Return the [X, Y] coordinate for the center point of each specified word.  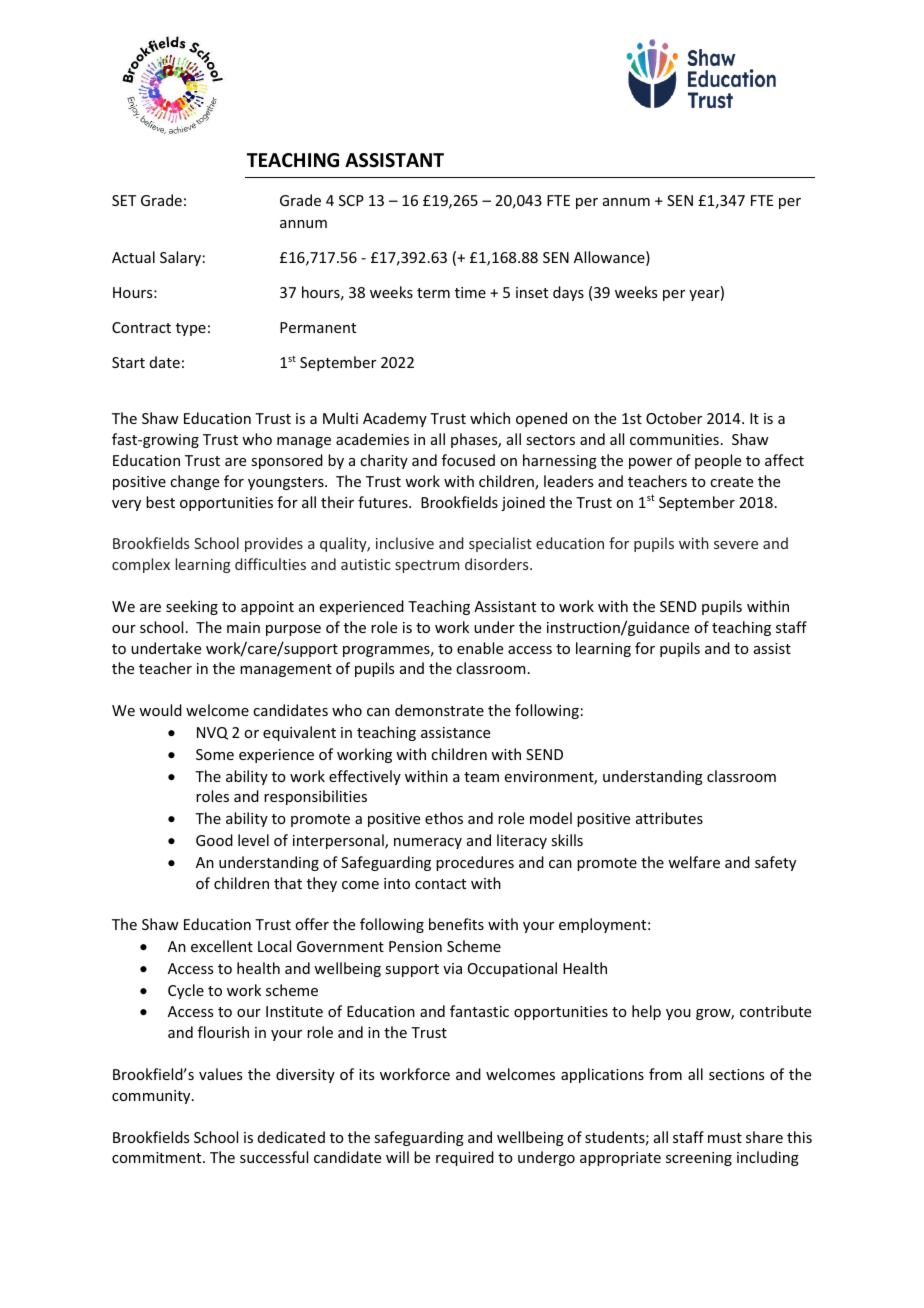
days [568, 293]
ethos [444, 818]
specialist [500, 544]
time [470, 292]
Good [214, 840]
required [465, 1158]
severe [736, 545]
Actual [133, 257]
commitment [158, 1157]
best [160, 502]
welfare [694, 862]
